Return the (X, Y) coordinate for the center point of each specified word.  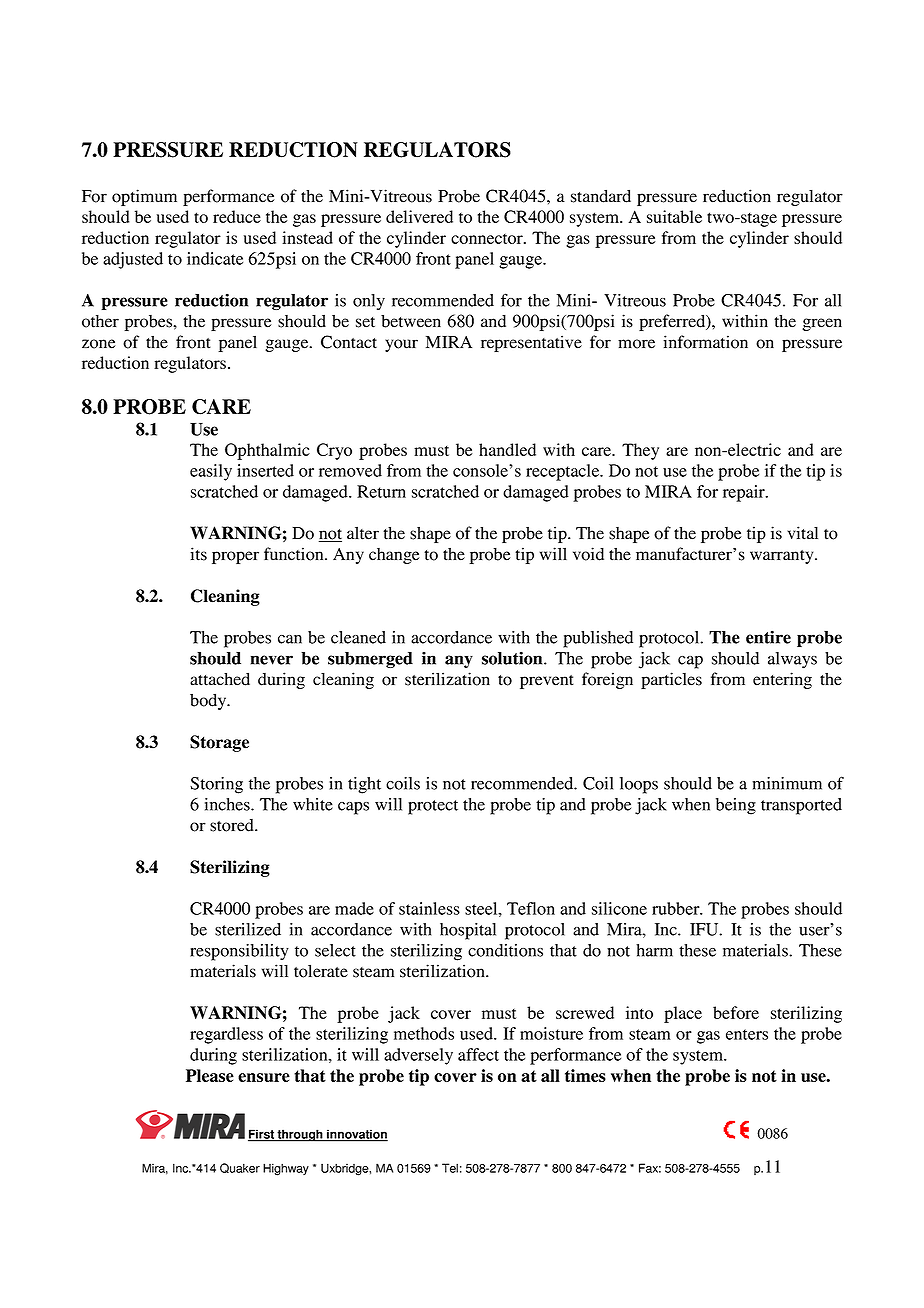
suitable (674, 216)
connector (488, 239)
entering (782, 680)
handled (507, 449)
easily (211, 472)
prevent (547, 682)
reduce (237, 216)
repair (745, 493)
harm (654, 950)
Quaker (240, 1168)
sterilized (248, 929)
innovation (356, 1135)
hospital (468, 931)
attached (220, 679)
